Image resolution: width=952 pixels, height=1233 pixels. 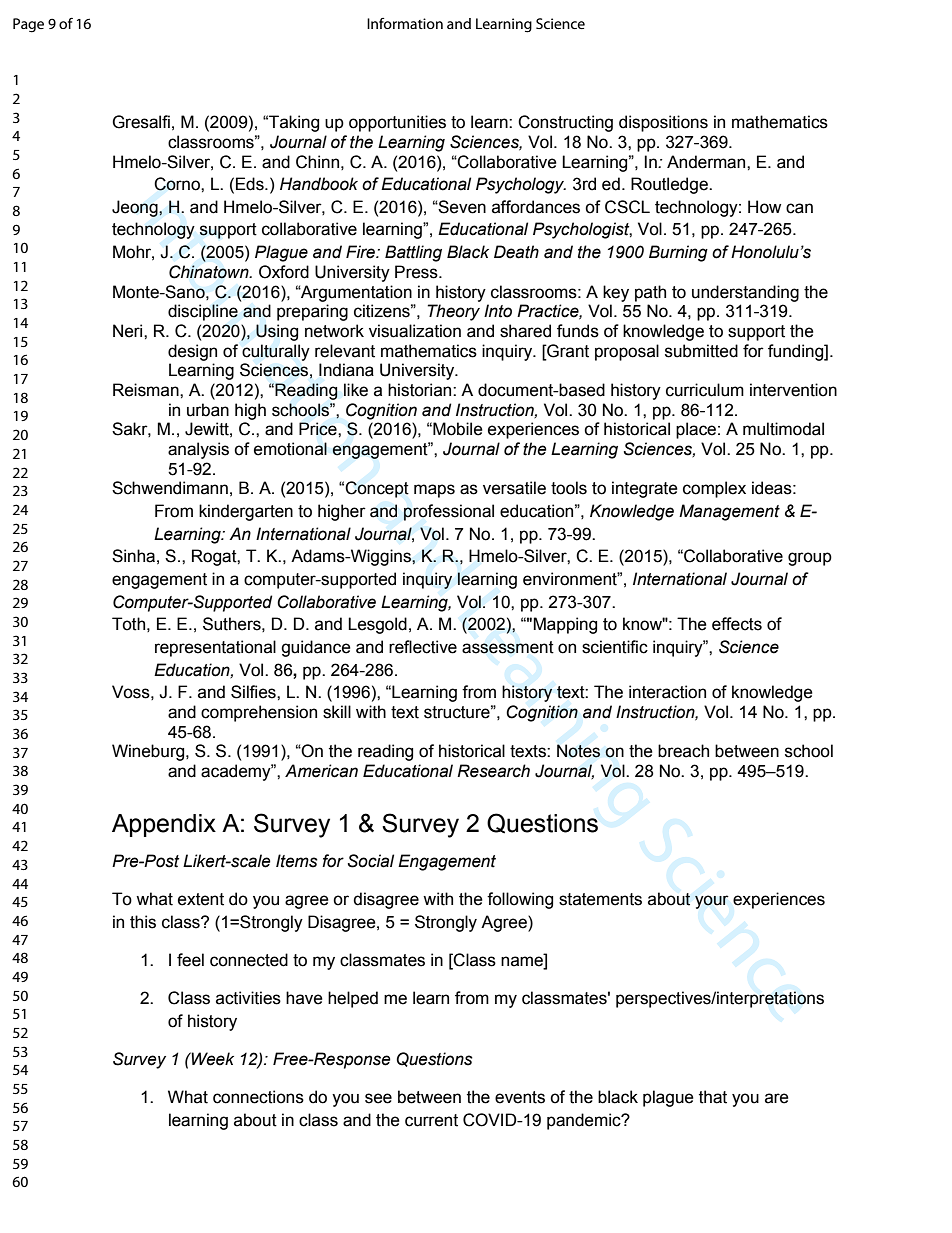 I want to click on Page, so click(x=28, y=25).
